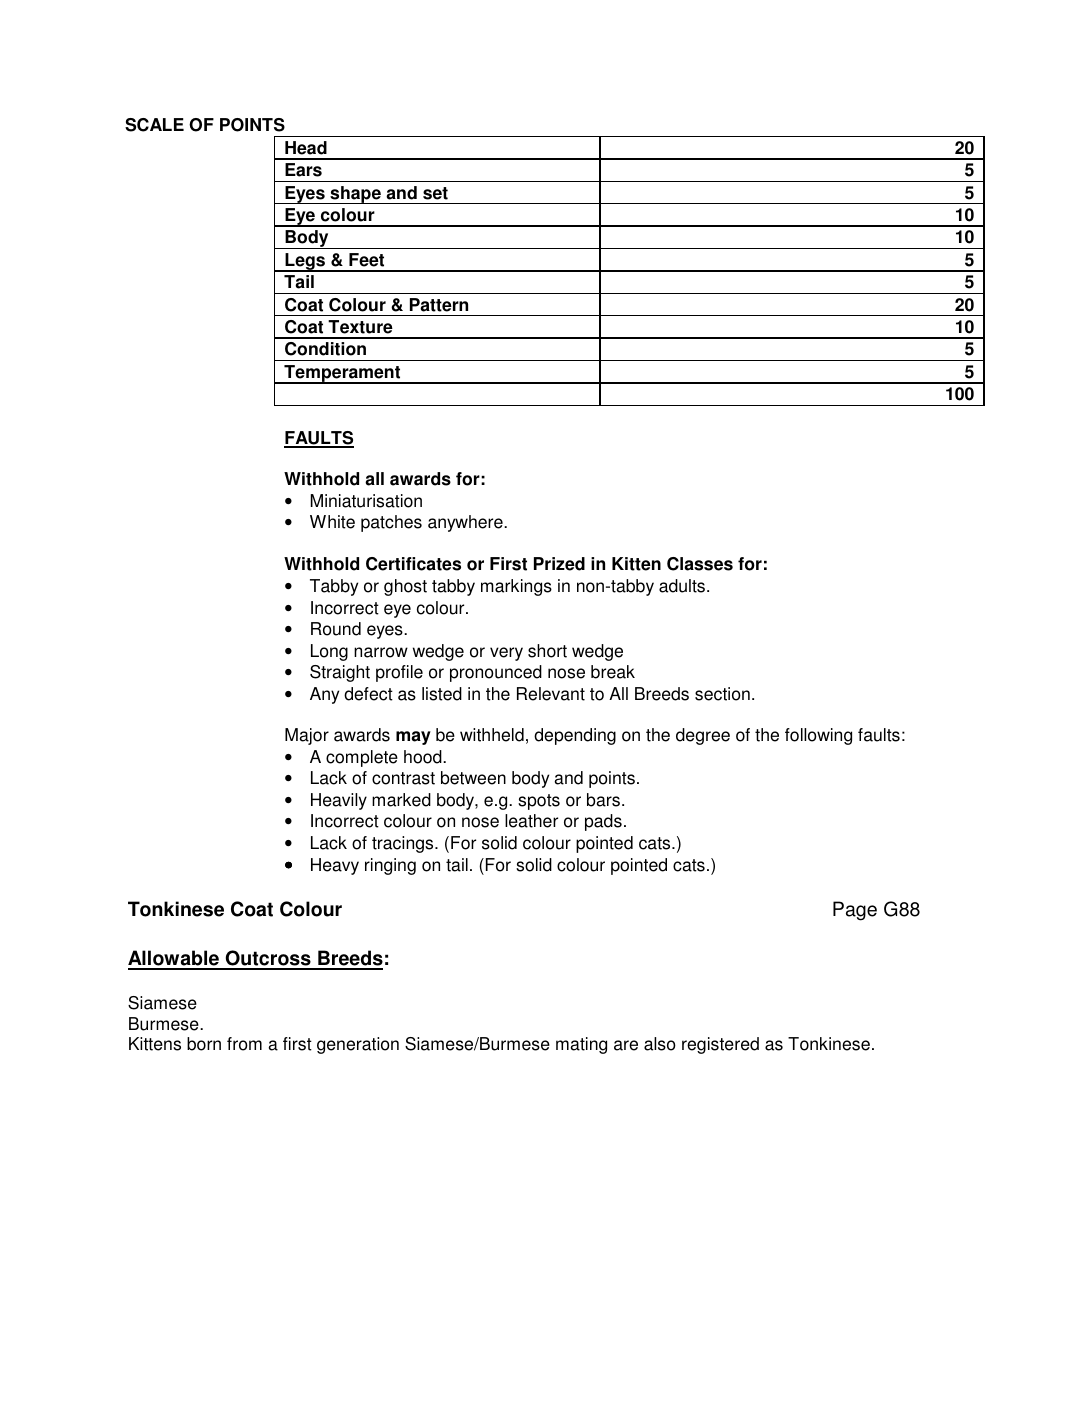 Image resolution: width=1088 pixels, height=1408 pixels. I want to click on Head, so click(306, 148).
